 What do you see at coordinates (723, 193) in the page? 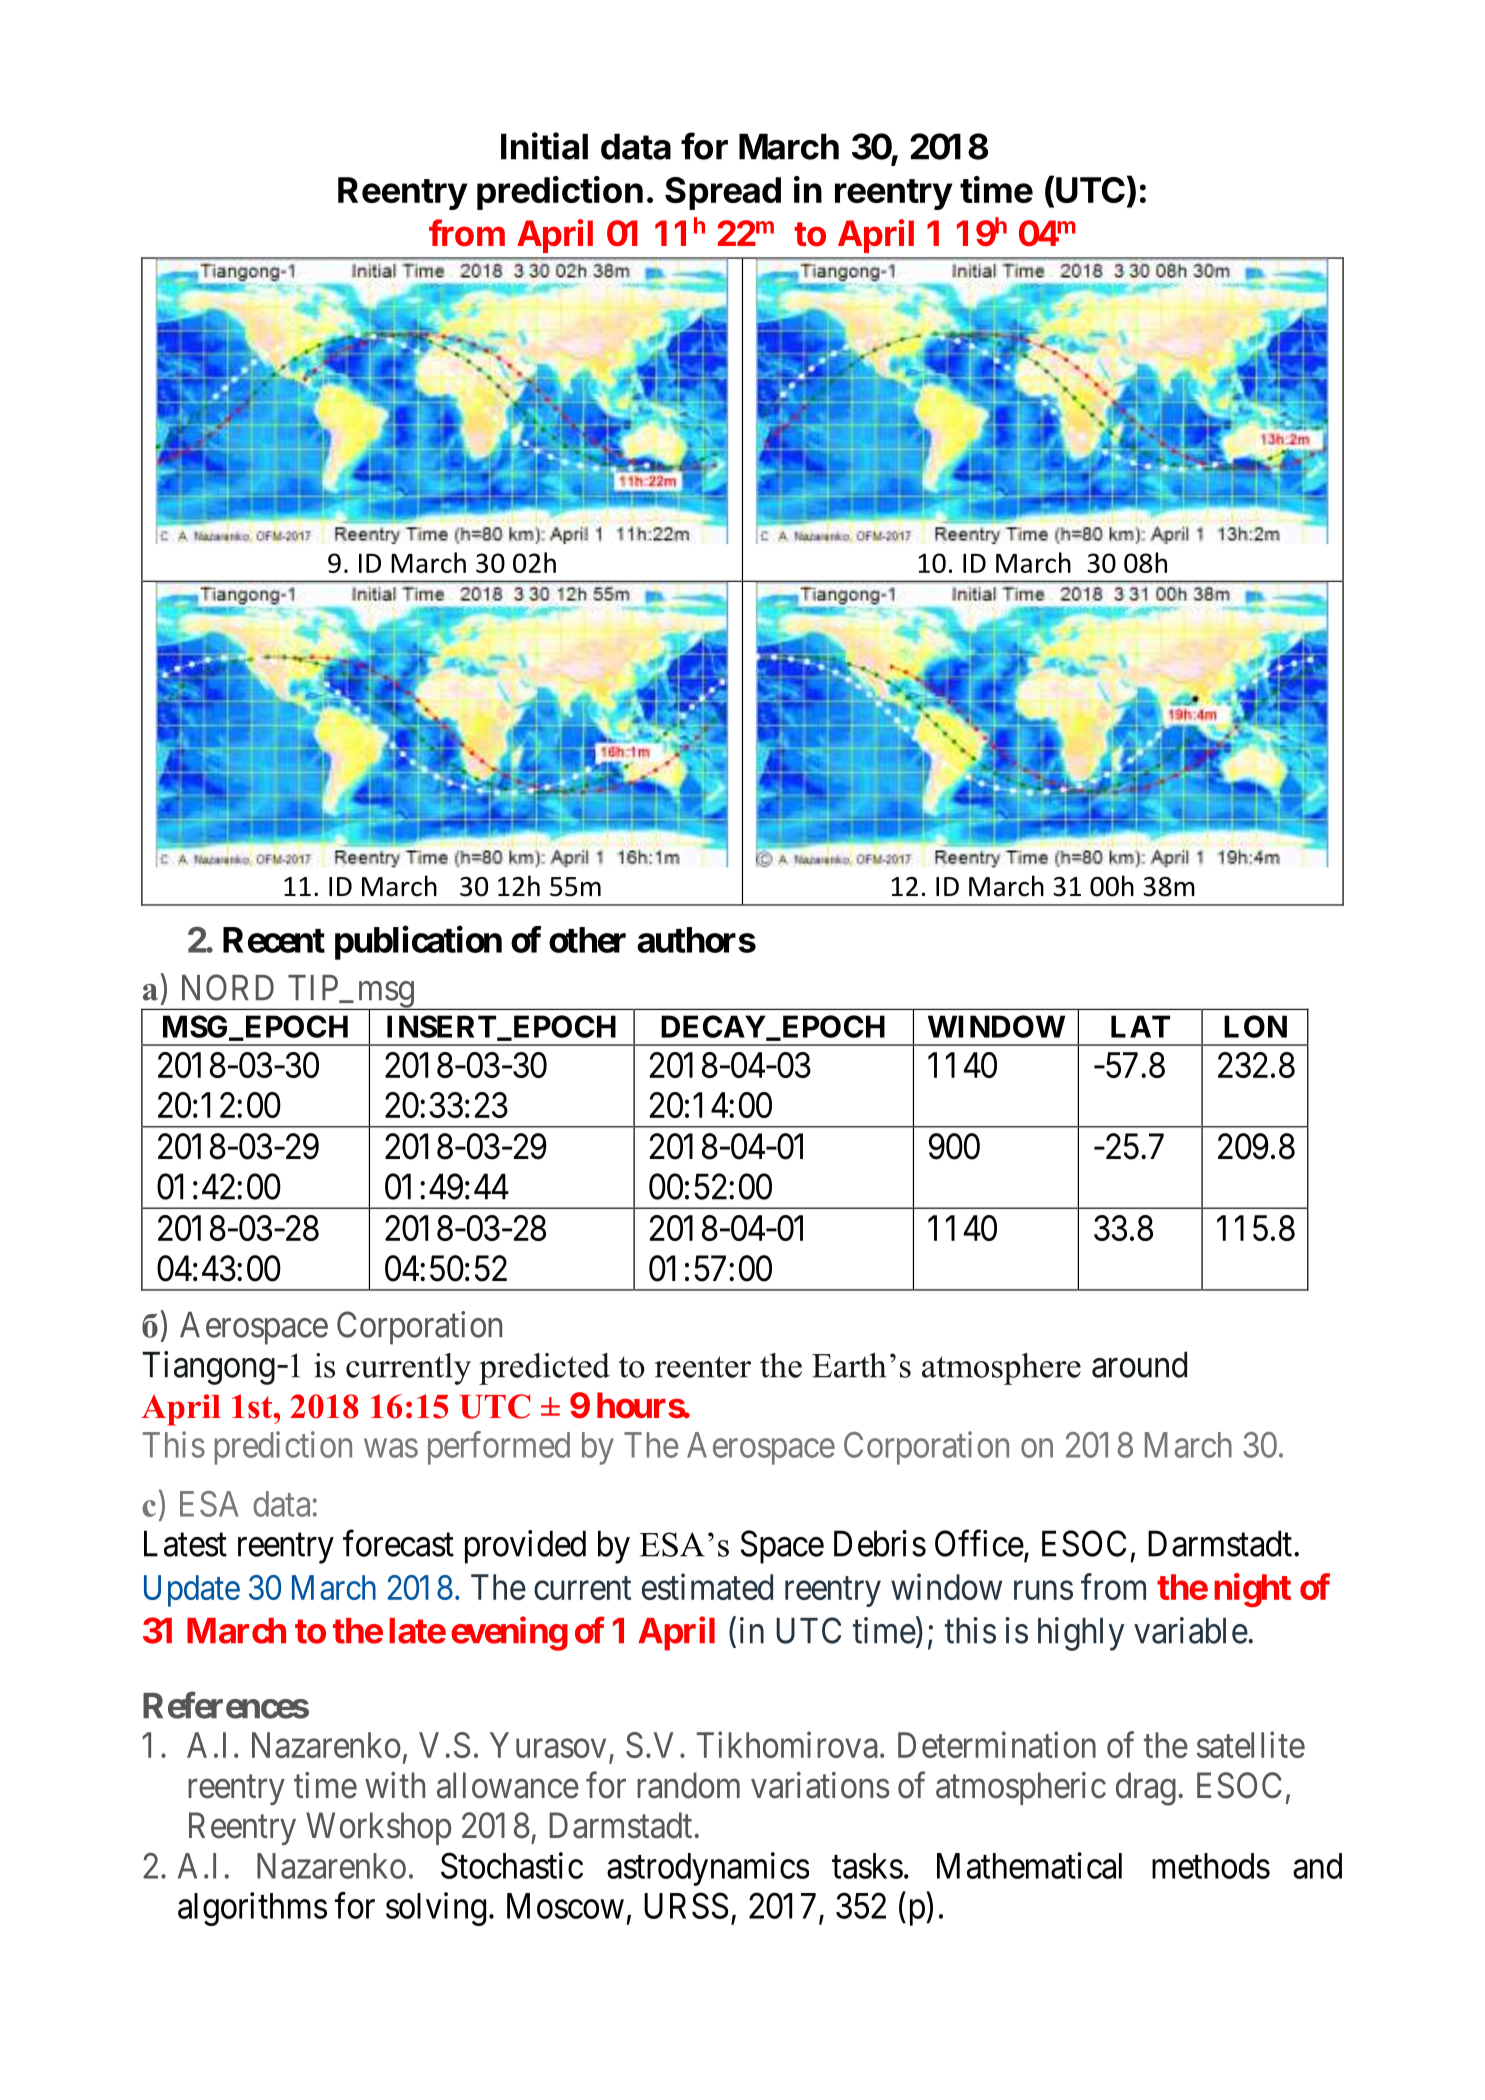
I see `Spread` at bounding box center [723, 193].
